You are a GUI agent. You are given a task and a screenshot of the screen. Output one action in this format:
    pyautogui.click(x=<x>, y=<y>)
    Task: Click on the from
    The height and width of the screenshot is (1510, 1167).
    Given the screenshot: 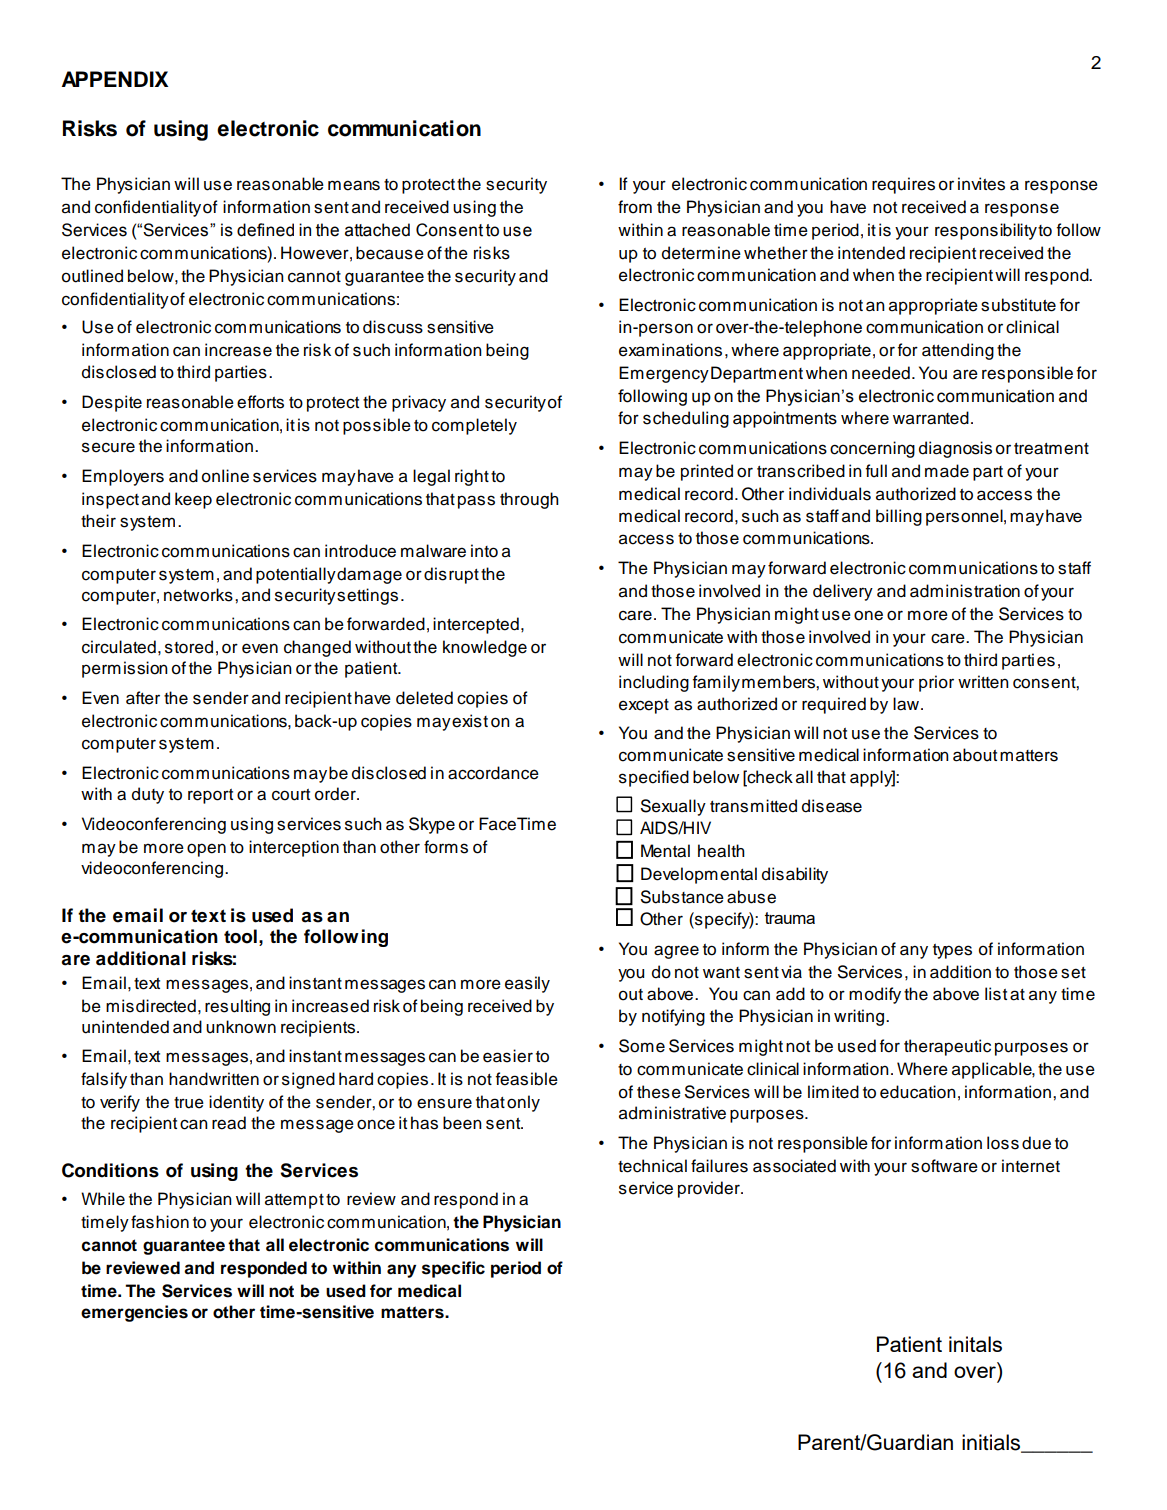 What is the action you would take?
    pyautogui.click(x=635, y=207)
